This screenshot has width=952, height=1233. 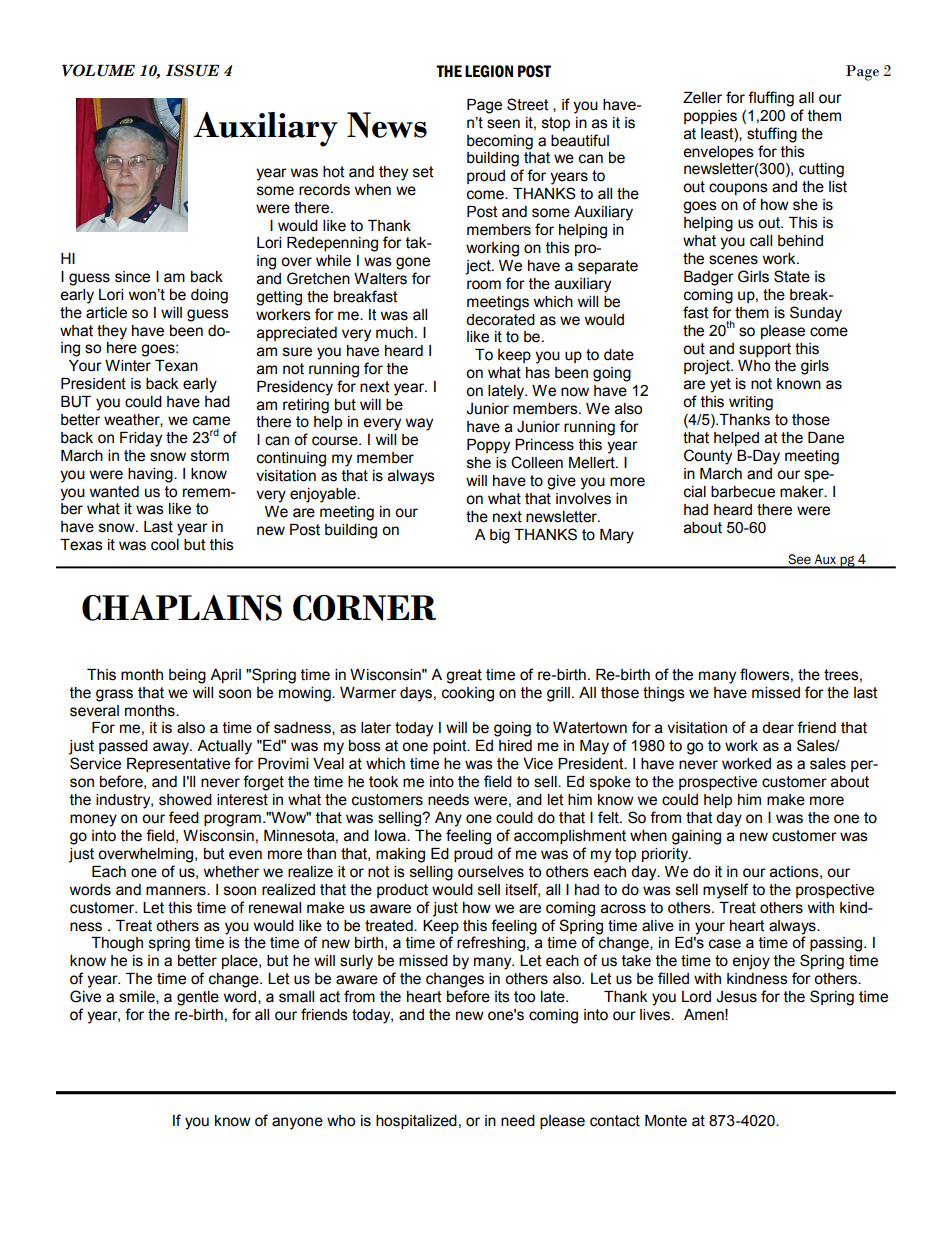 I want to click on writing, so click(x=751, y=403).
